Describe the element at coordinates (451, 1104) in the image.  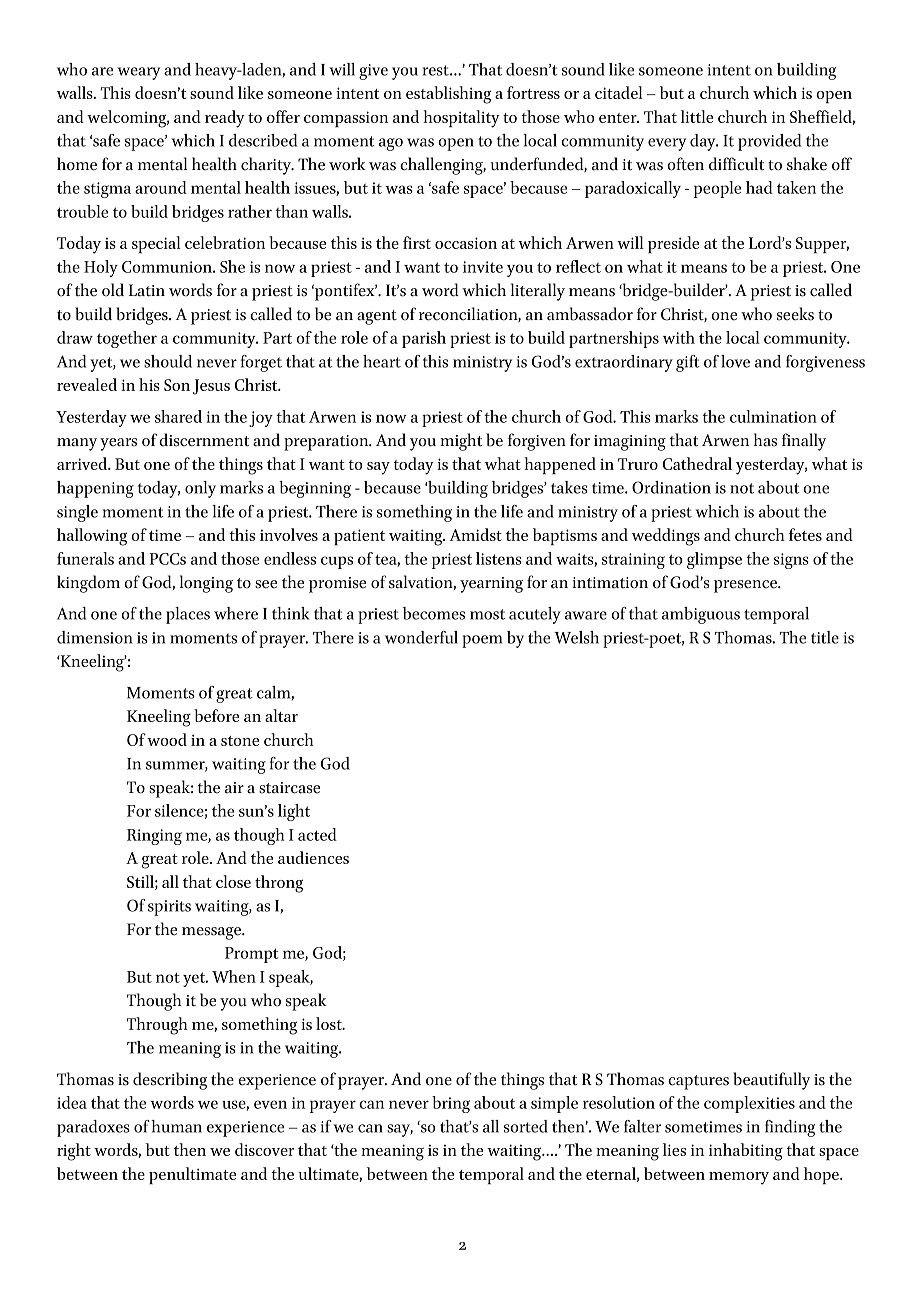
I see `bring` at that location.
